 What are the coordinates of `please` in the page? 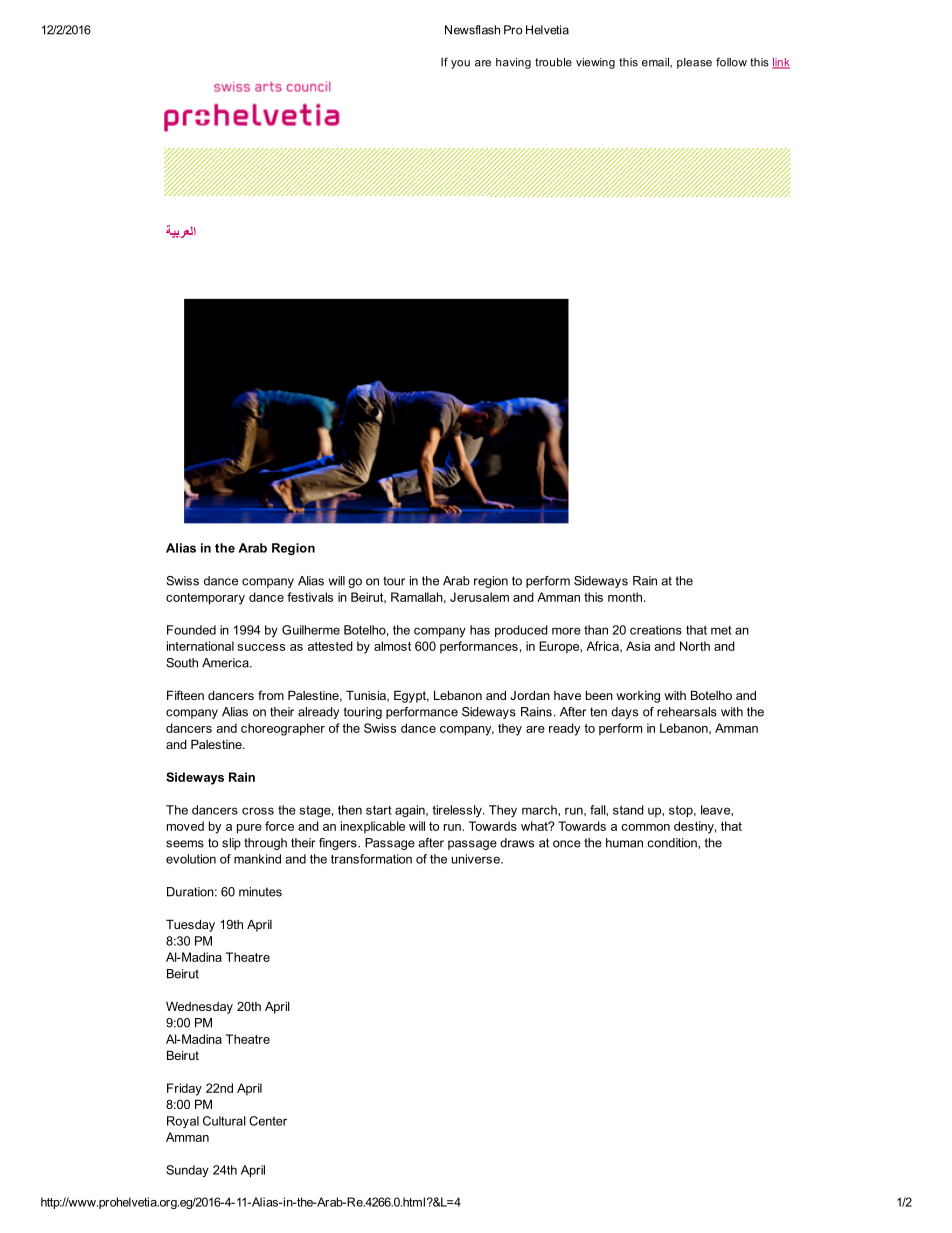 It's located at (694, 63).
